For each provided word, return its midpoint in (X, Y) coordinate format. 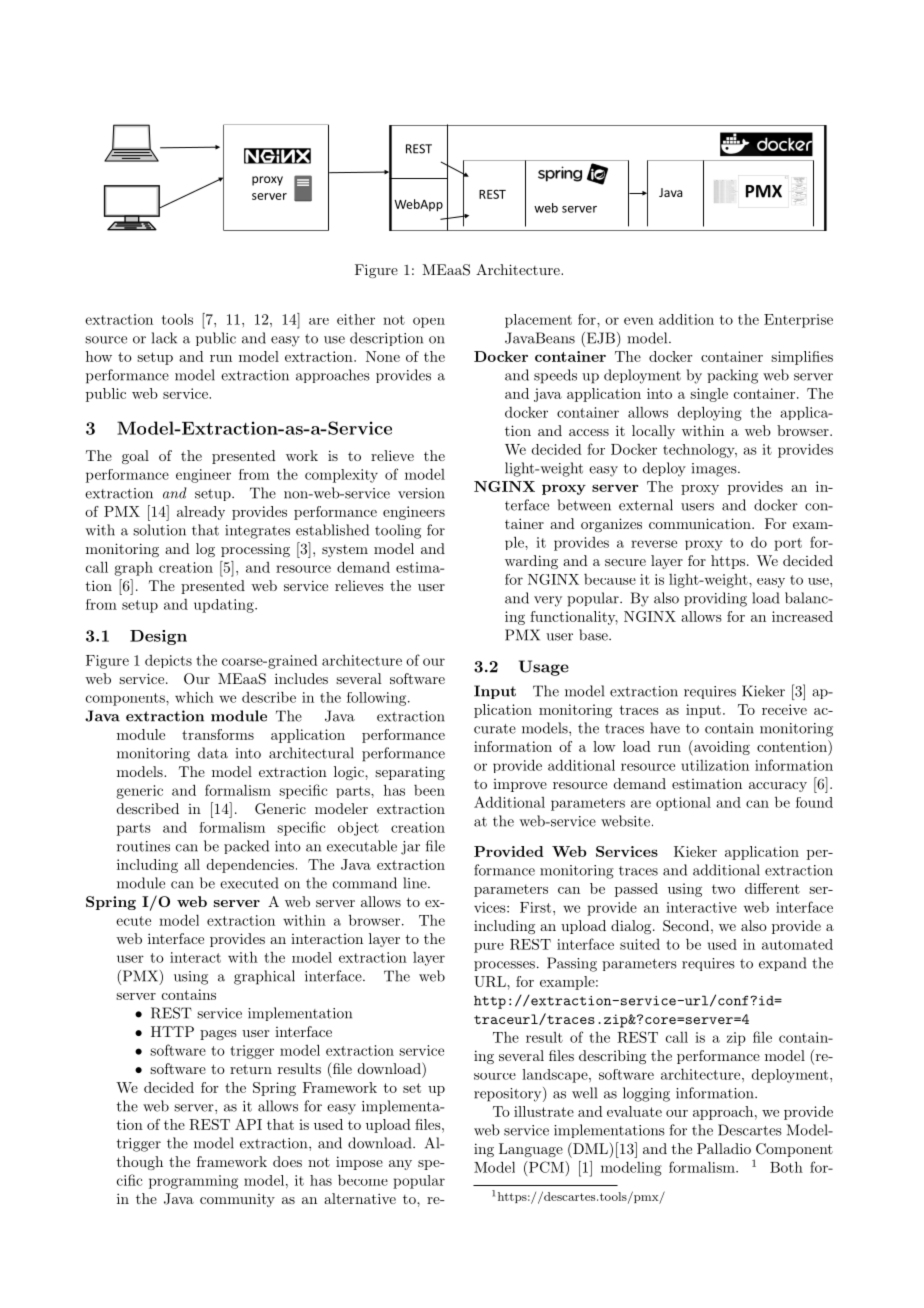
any (400, 1165)
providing (715, 599)
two (723, 889)
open (429, 322)
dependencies (250, 866)
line (416, 883)
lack (164, 338)
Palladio (724, 1148)
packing (732, 376)
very (548, 601)
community (237, 1200)
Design (158, 637)
